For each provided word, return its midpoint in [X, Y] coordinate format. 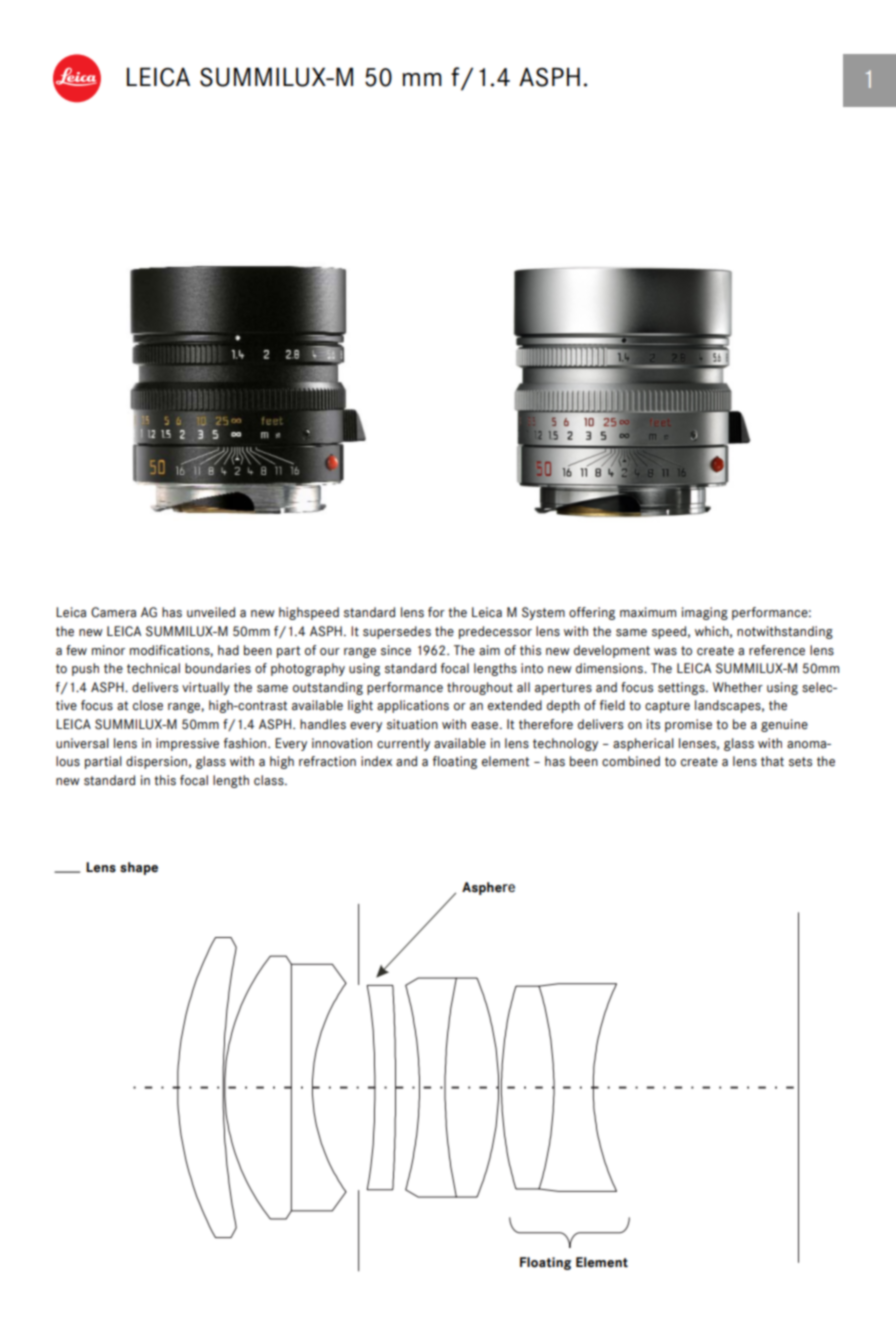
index [376, 761]
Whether [738, 687]
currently [403, 744]
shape [139, 868]
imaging [705, 613]
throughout [480, 688]
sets [800, 762]
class [270, 780]
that [772, 761]
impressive [187, 744]
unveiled [211, 612]
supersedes [397, 632]
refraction [327, 761]
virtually [206, 688]
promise [688, 725]
